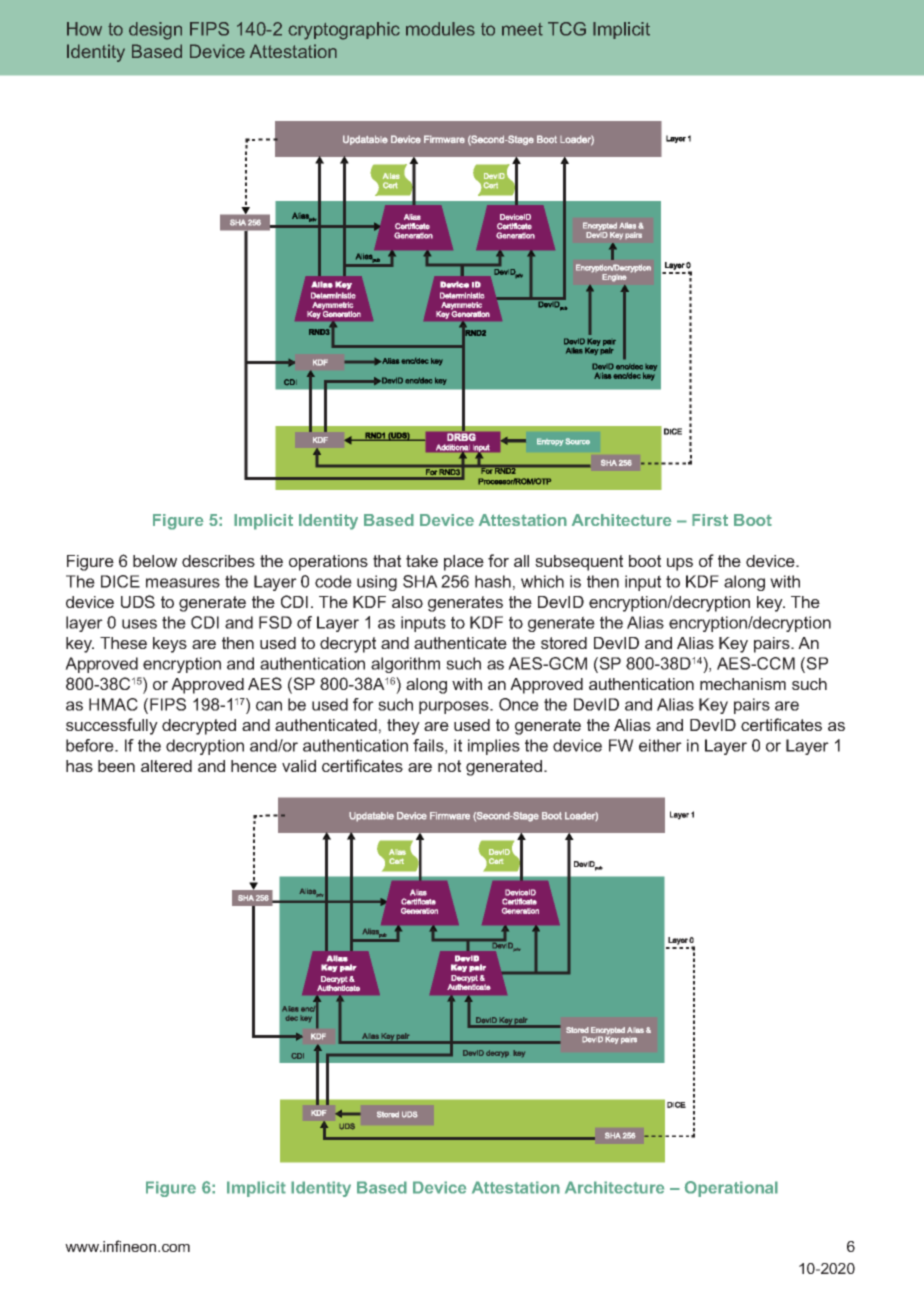 The width and height of the page is (924, 1308). What do you see at coordinates (166, 766) in the page?
I see `altered` at bounding box center [166, 766].
